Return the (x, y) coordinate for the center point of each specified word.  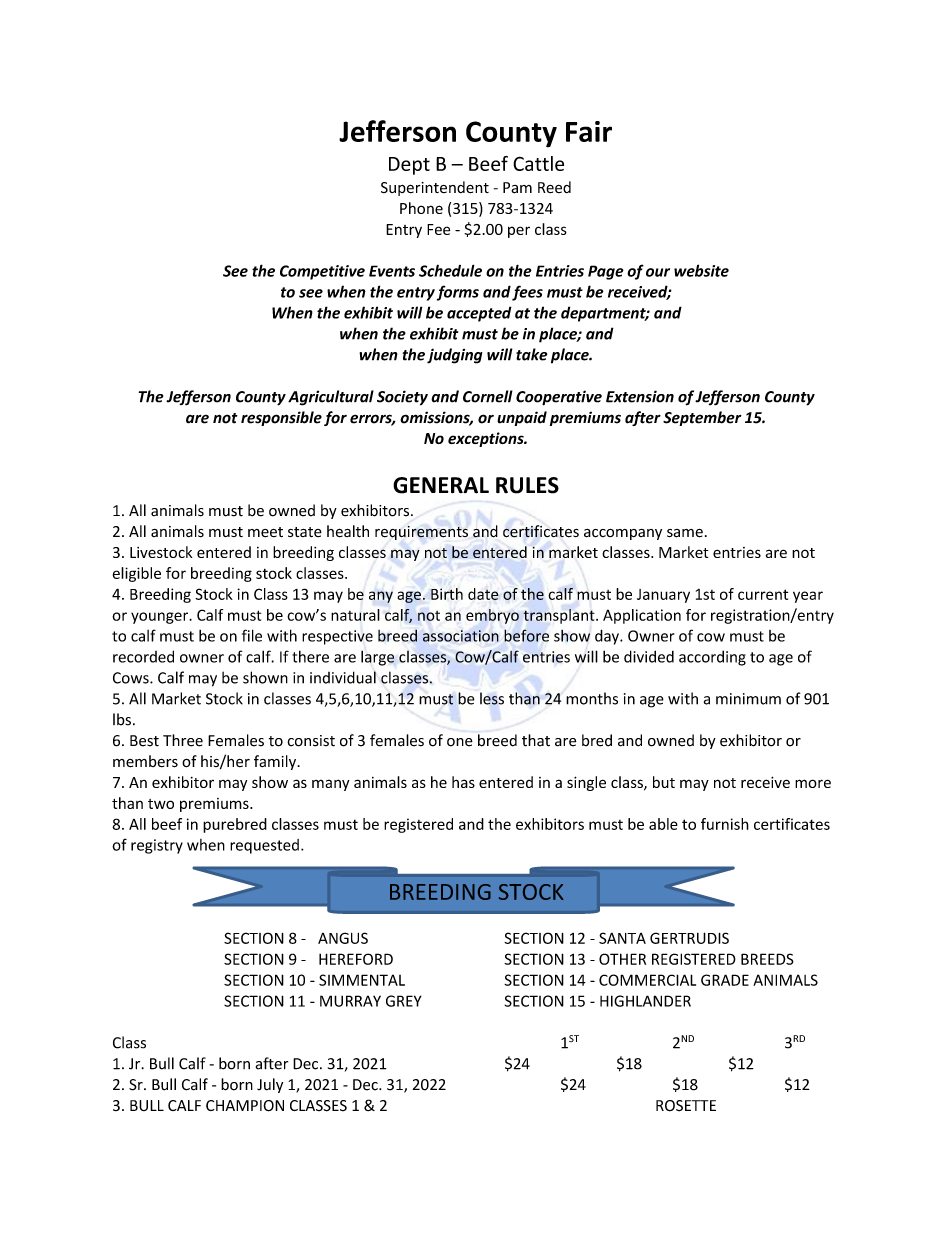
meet (265, 532)
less (492, 698)
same (685, 533)
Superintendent (435, 188)
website (701, 270)
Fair (589, 131)
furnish (725, 824)
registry (157, 846)
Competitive (322, 272)
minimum (748, 699)
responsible (281, 418)
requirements (421, 533)
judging (454, 356)
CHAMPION (245, 1106)
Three (183, 740)
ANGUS (343, 938)
